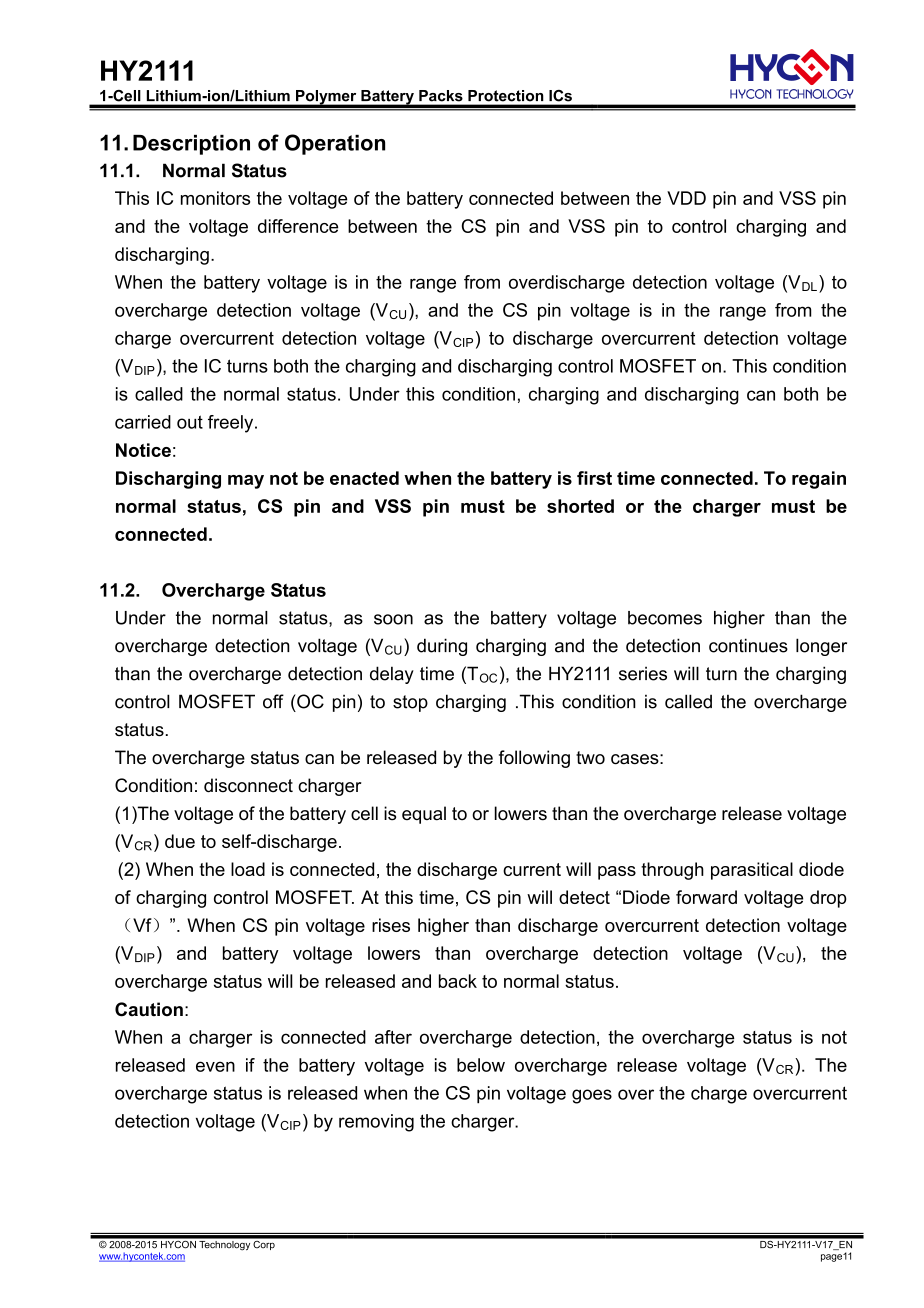 The height and width of the screenshot is (1308, 924). I want to click on off, so click(273, 701).
